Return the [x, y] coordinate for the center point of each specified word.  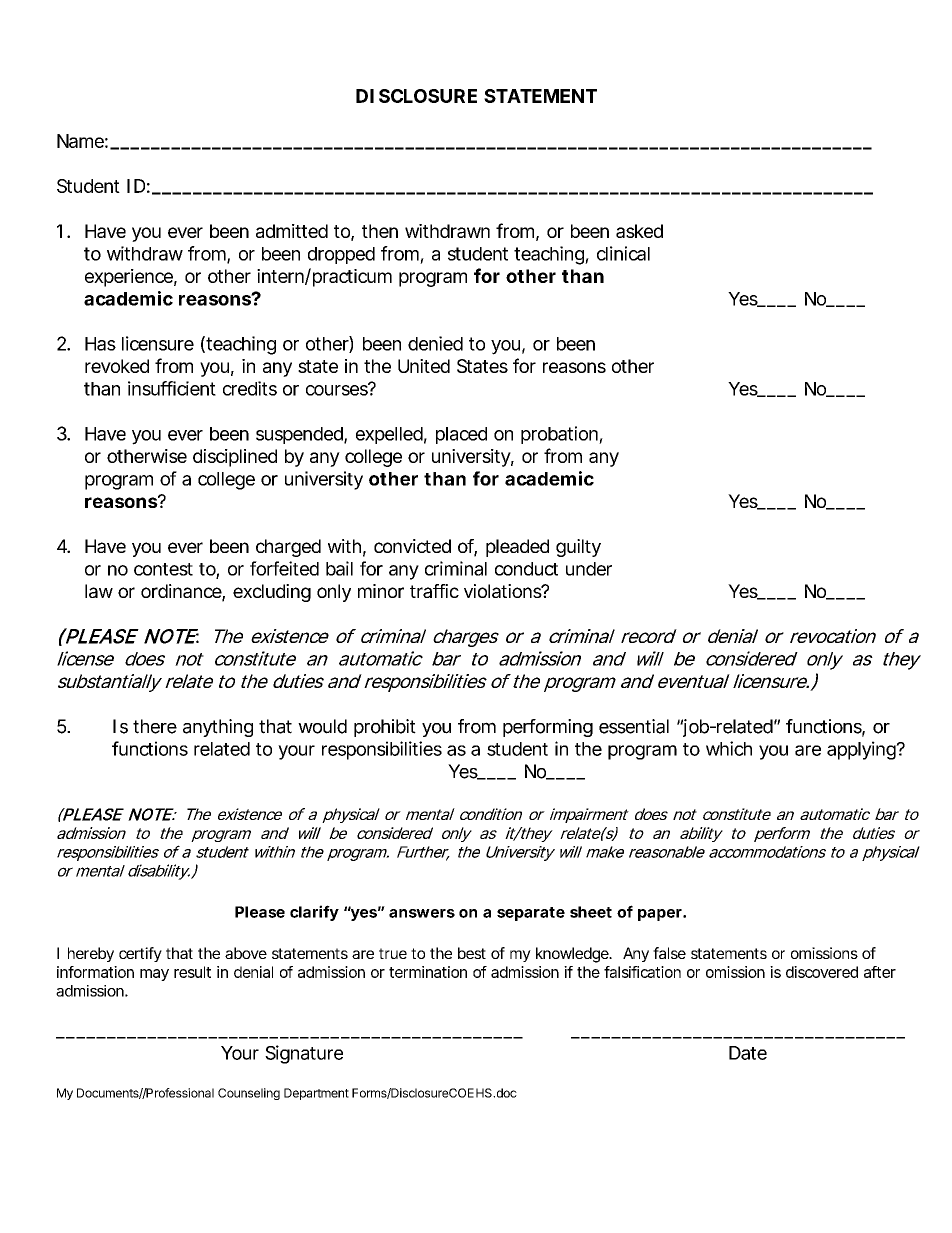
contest [163, 569]
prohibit [385, 728]
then [380, 231]
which [729, 748]
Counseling [249, 1094]
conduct [526, 569]
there [155, 726]
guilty [578, 548]
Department [316, 1094]
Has [100, 344]
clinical [623, 253]
